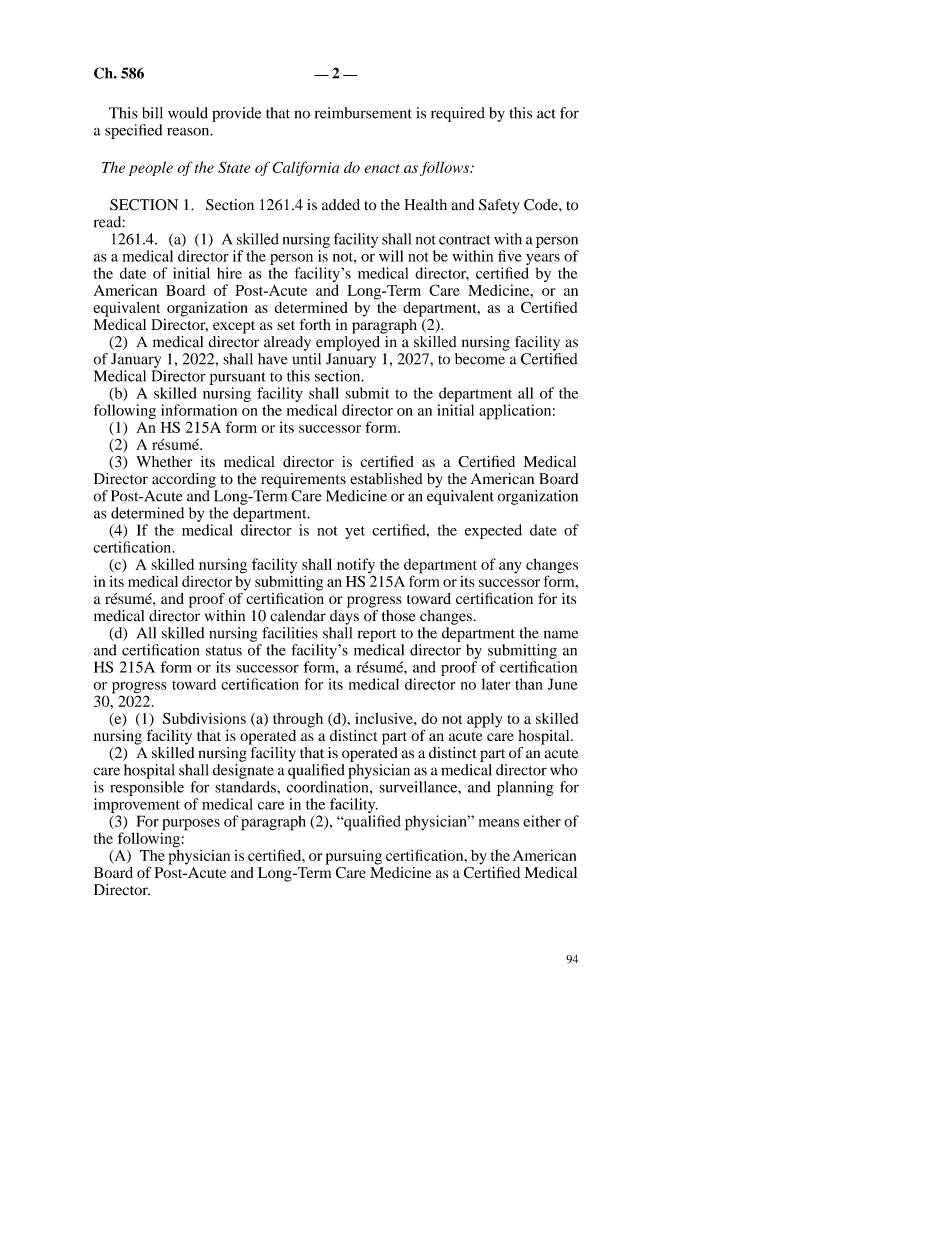 This screenshot has height=1233, width=952. I want to click on any, so click(510, 568).
